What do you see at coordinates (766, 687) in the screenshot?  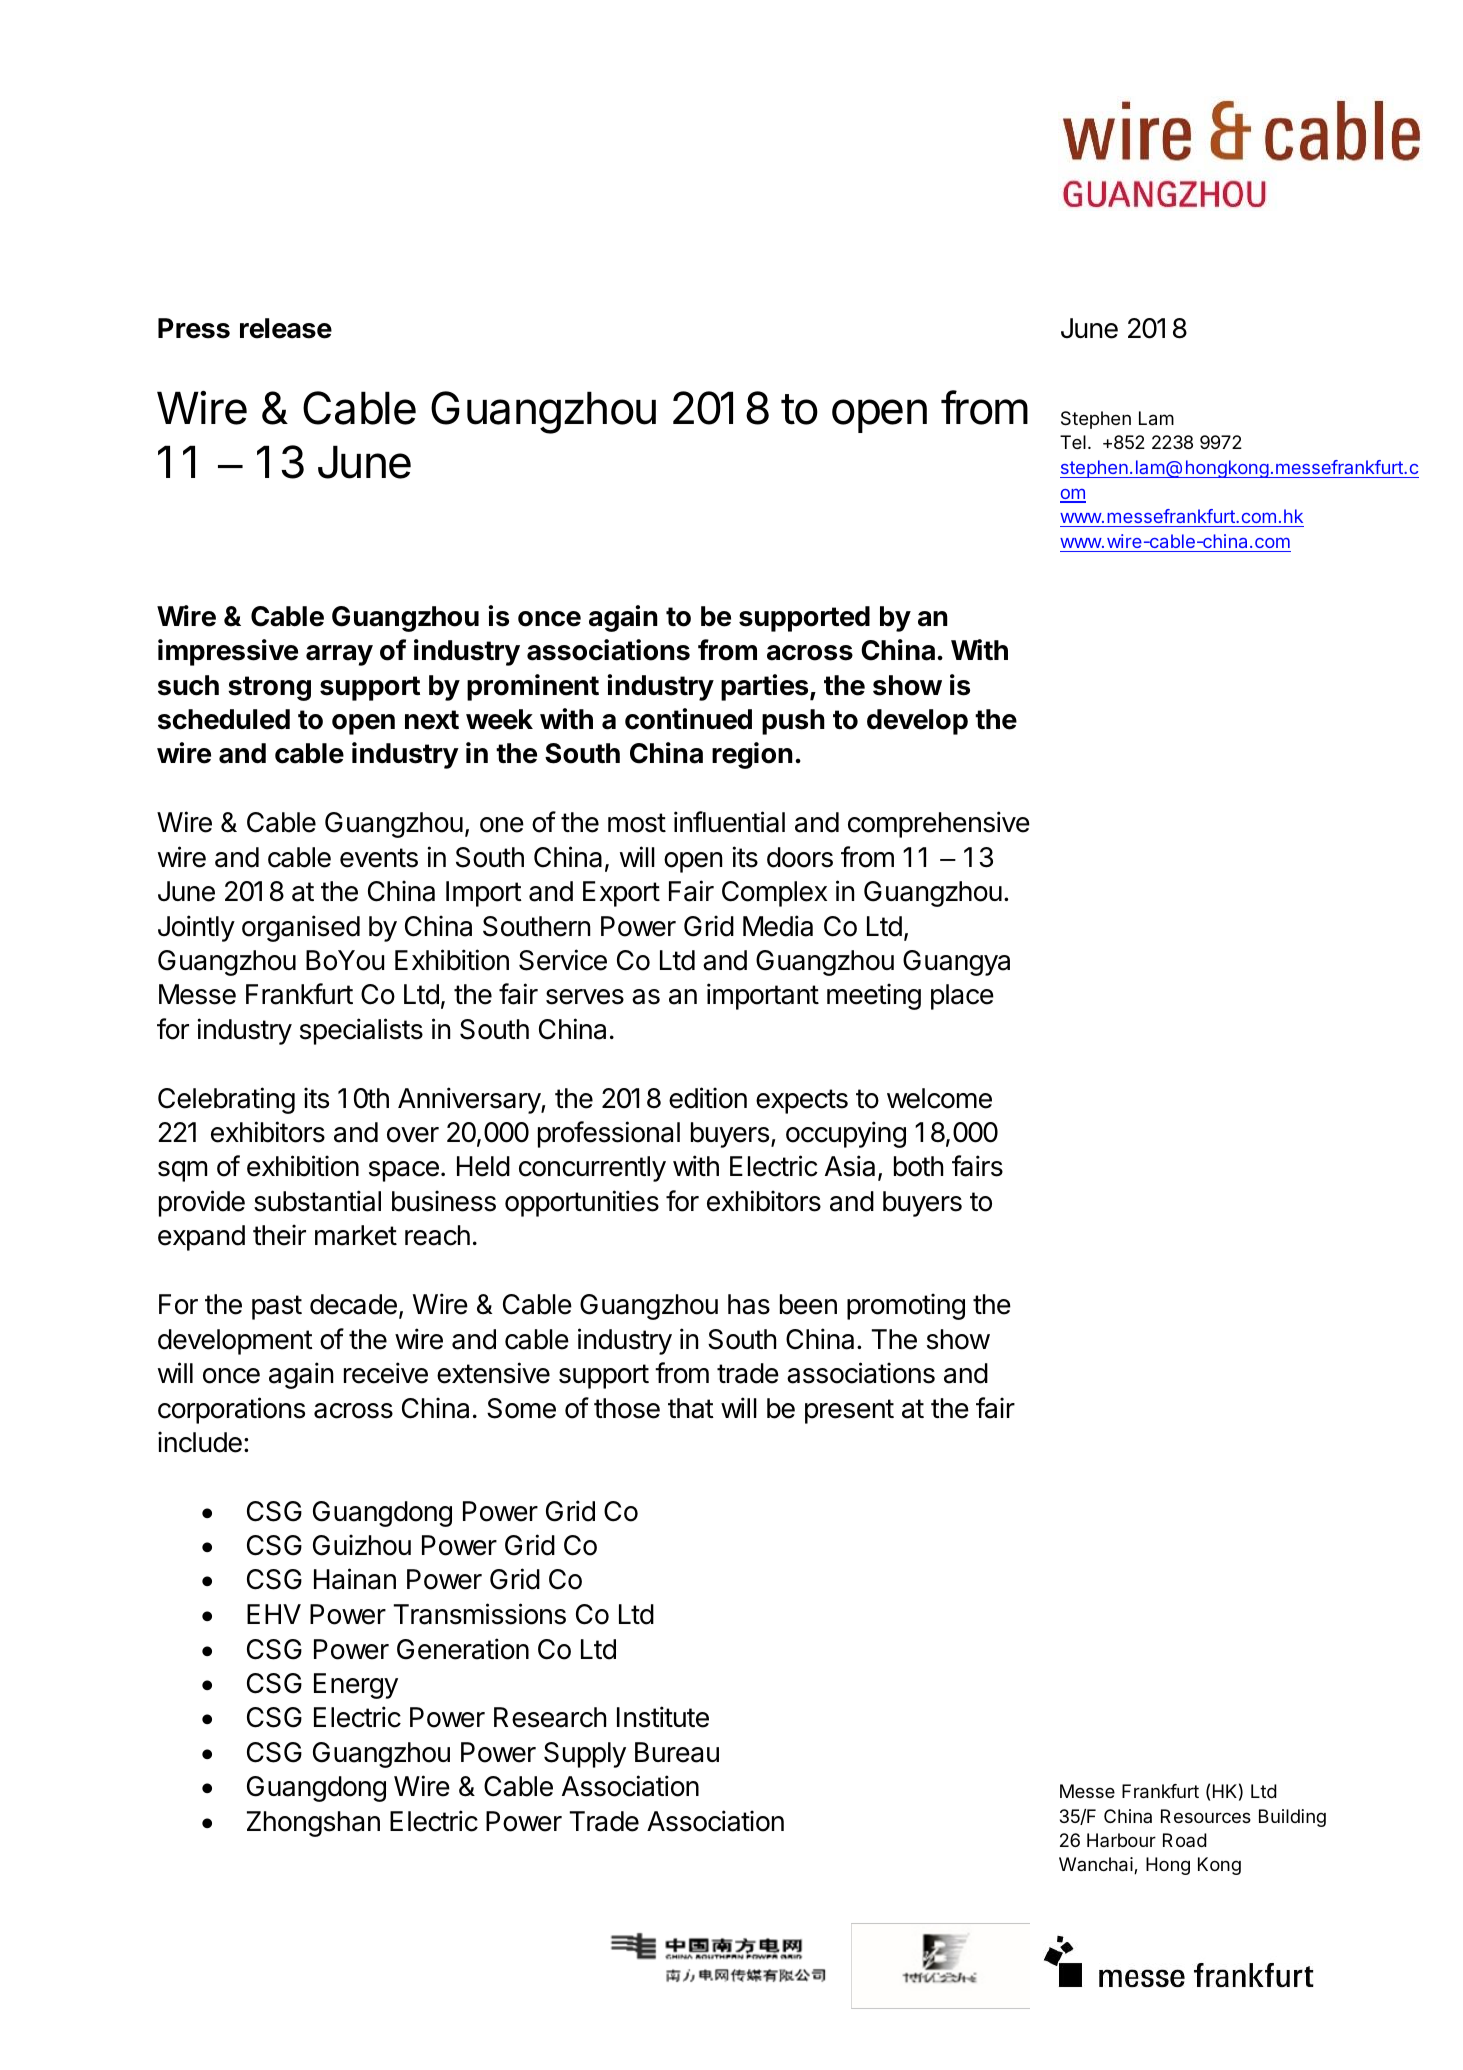 I see `parties` at bounding box center [766, 687].
